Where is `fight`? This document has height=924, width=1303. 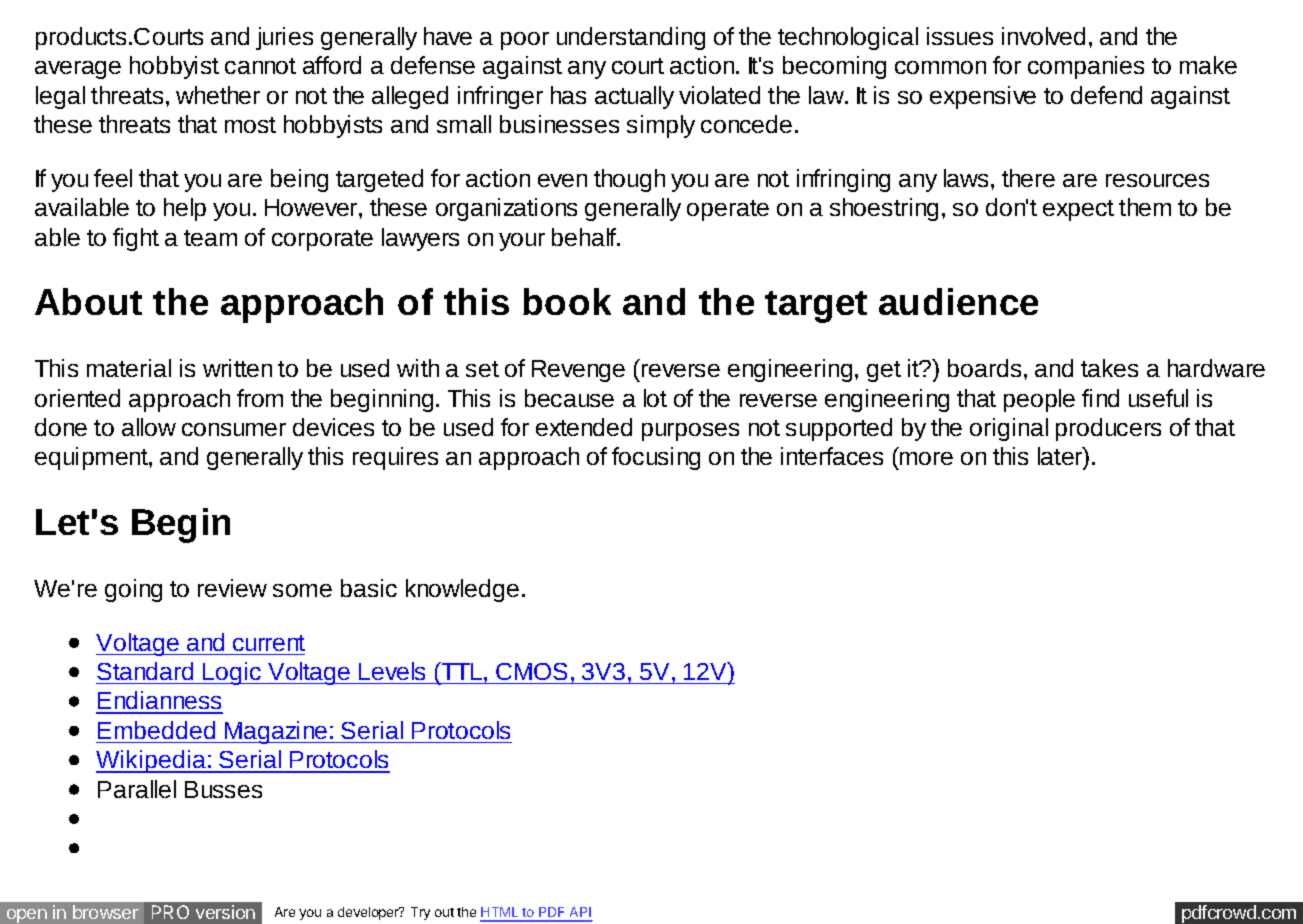 fight is located at coordinates (136, 239).
